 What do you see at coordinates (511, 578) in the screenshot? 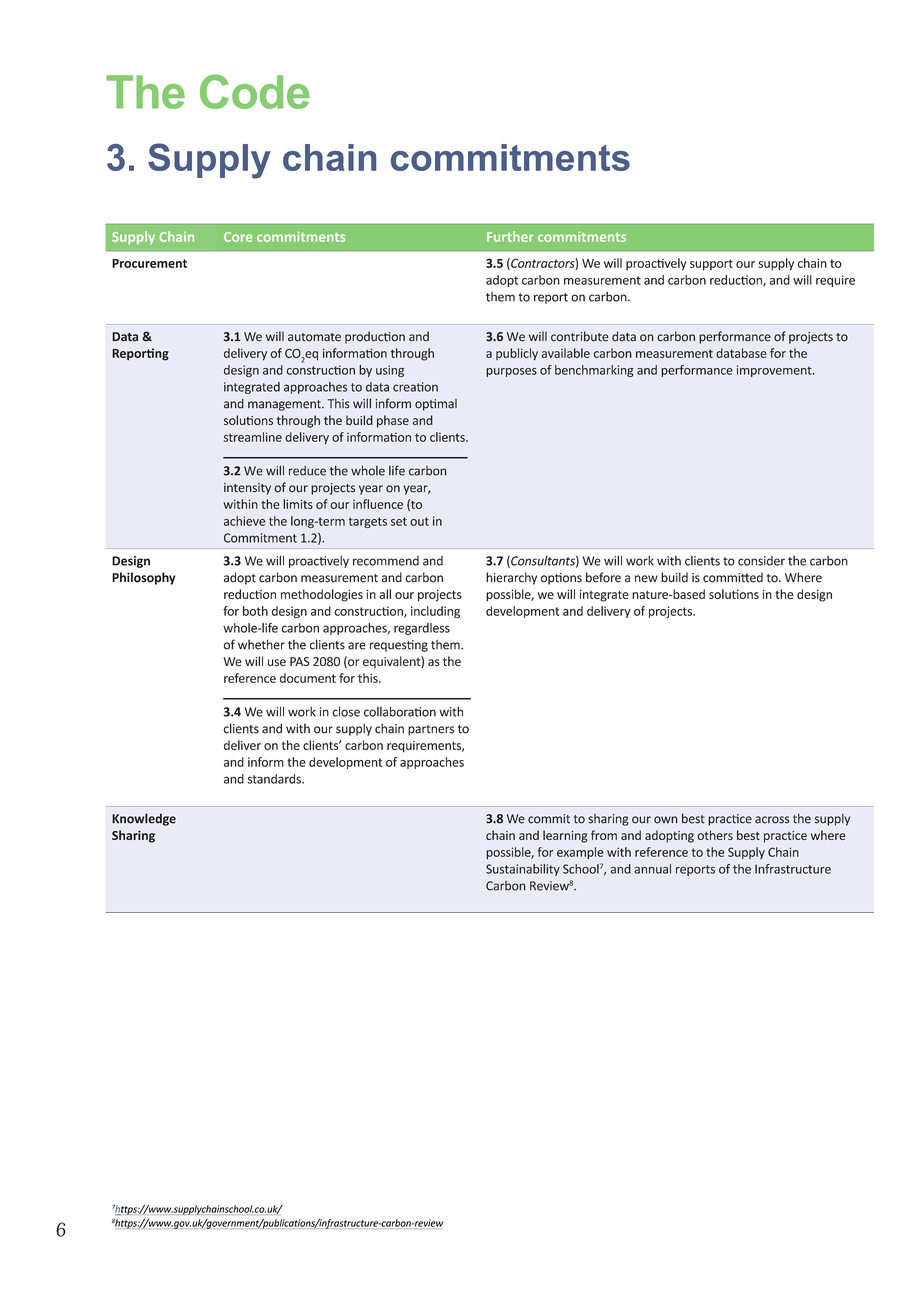
I see `hierarchy` at bounding box center [511, 578].
